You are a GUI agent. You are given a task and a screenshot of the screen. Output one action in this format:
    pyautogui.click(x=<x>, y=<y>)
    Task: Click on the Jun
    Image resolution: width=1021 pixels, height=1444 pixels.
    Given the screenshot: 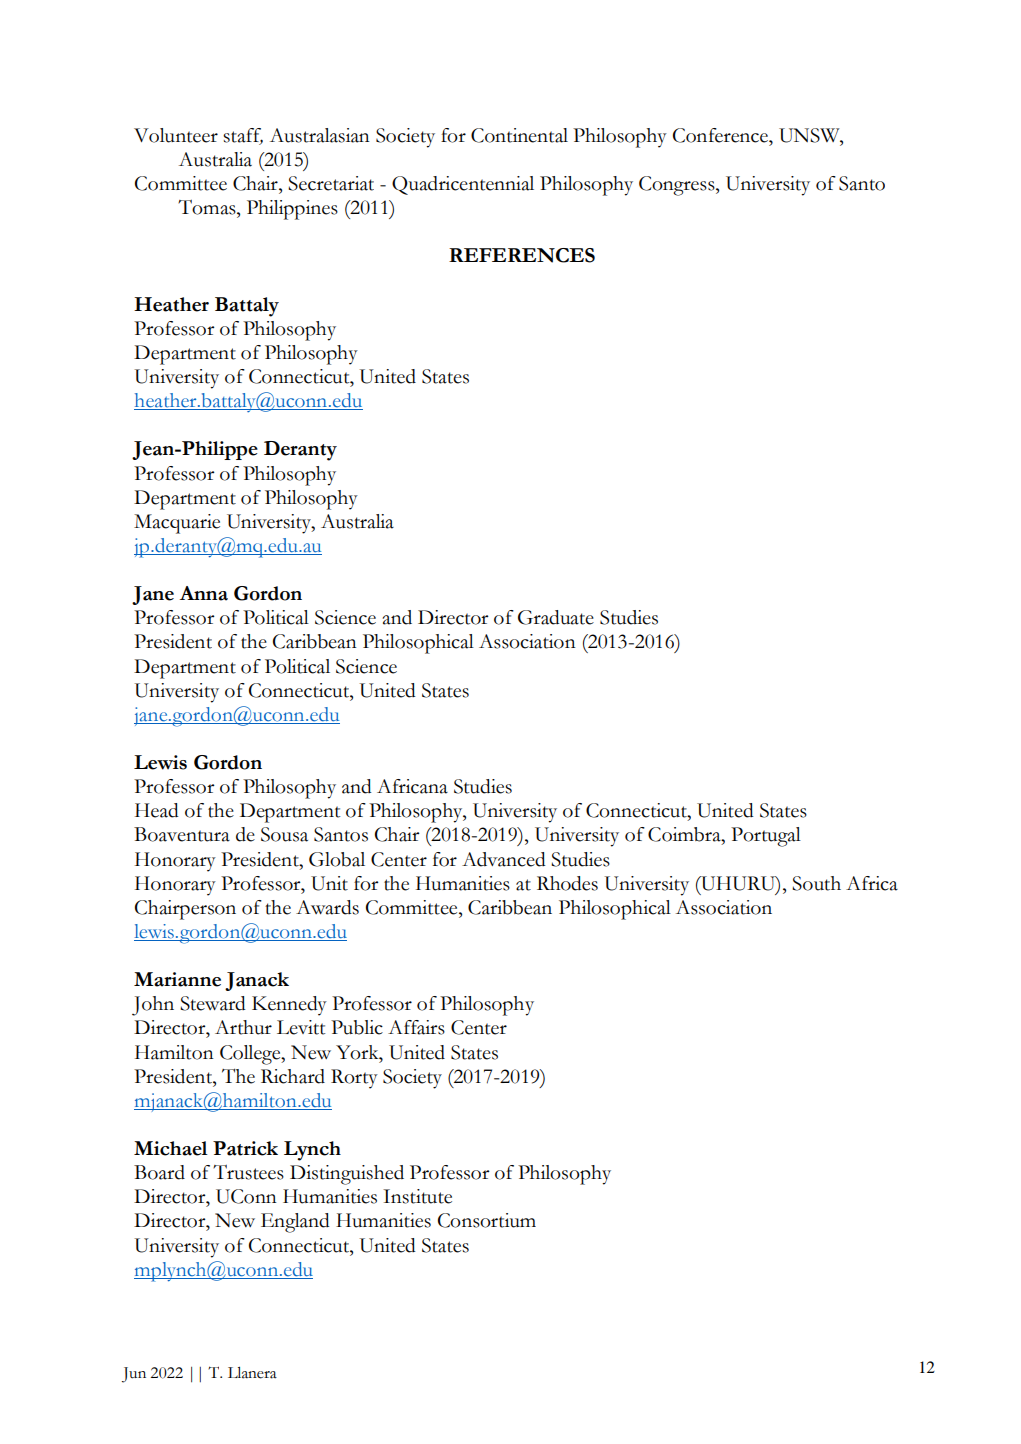 What is the action you would take?
    pyautogui.click(x=134, y=1375)
